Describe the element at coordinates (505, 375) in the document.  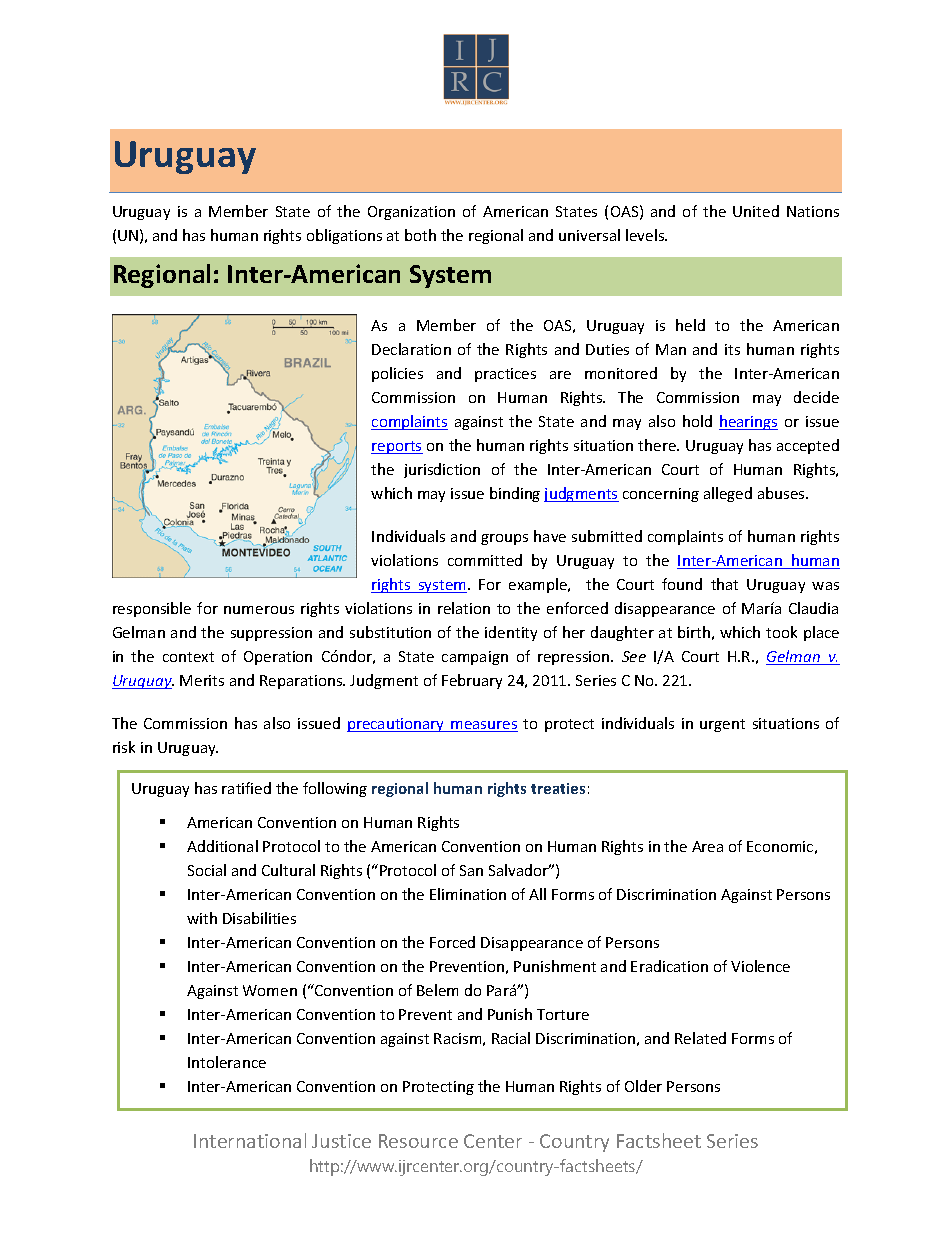
I see `practices` at that location.
